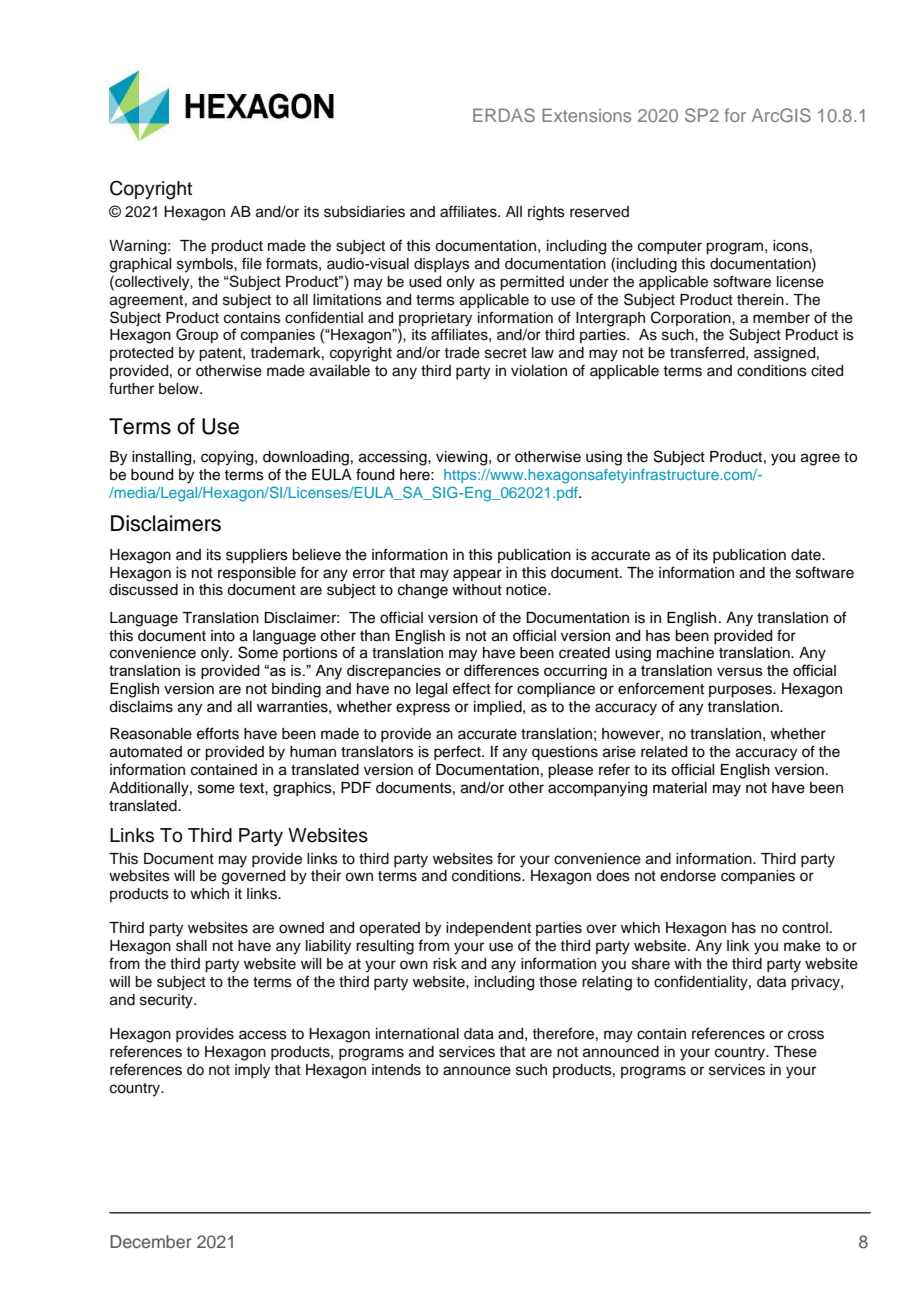 Image resolution: width=924 pixels, height=1308 pixels. Describe the element at coordinates (488, 929) in the screenshot. I see `independent` at that location.
